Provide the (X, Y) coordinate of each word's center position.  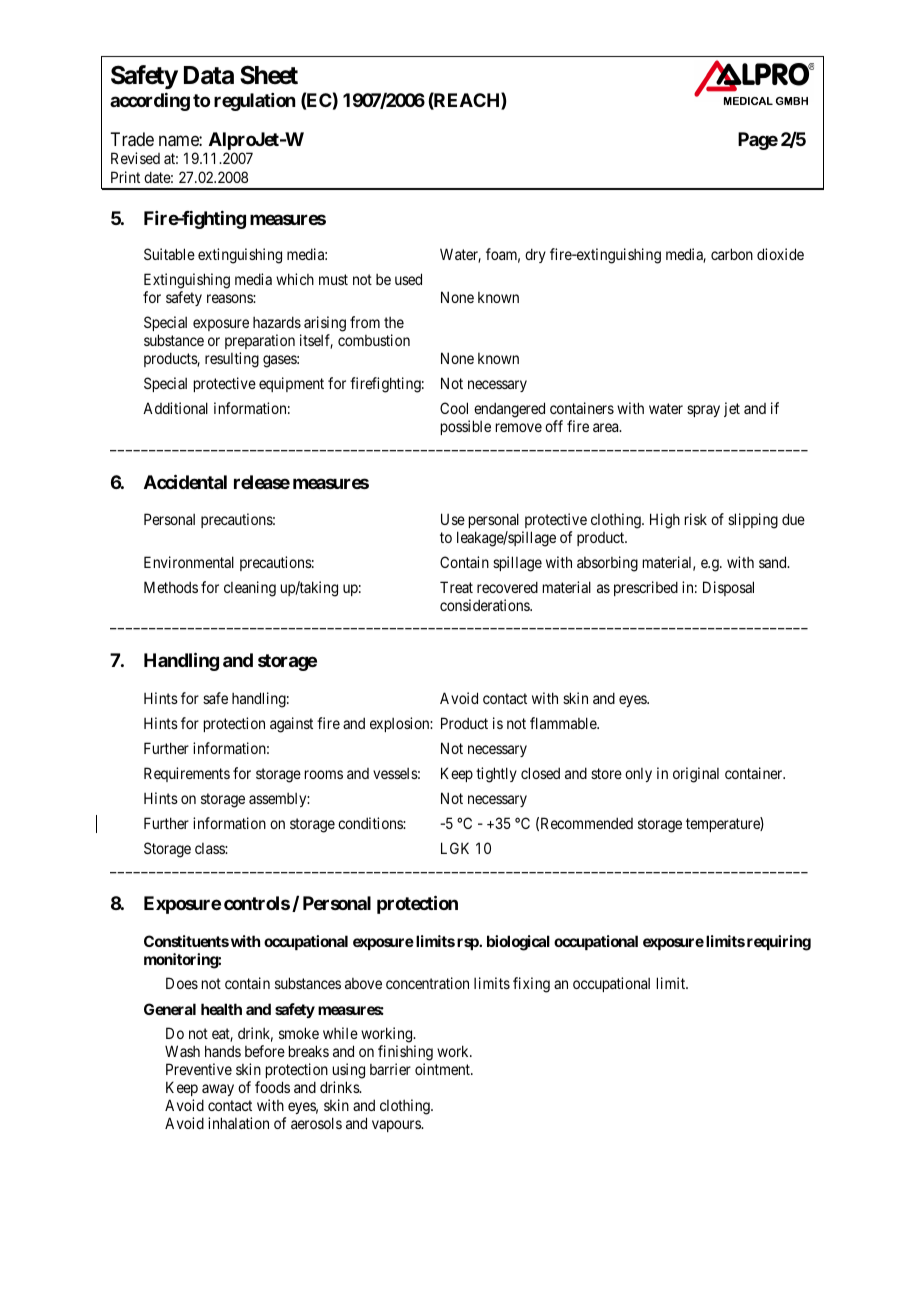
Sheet (269, 75)
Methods (171, 587)
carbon (732, 254)
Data (209, 75)
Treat (456, 587)
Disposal (728, 588)
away (218, 1090)
